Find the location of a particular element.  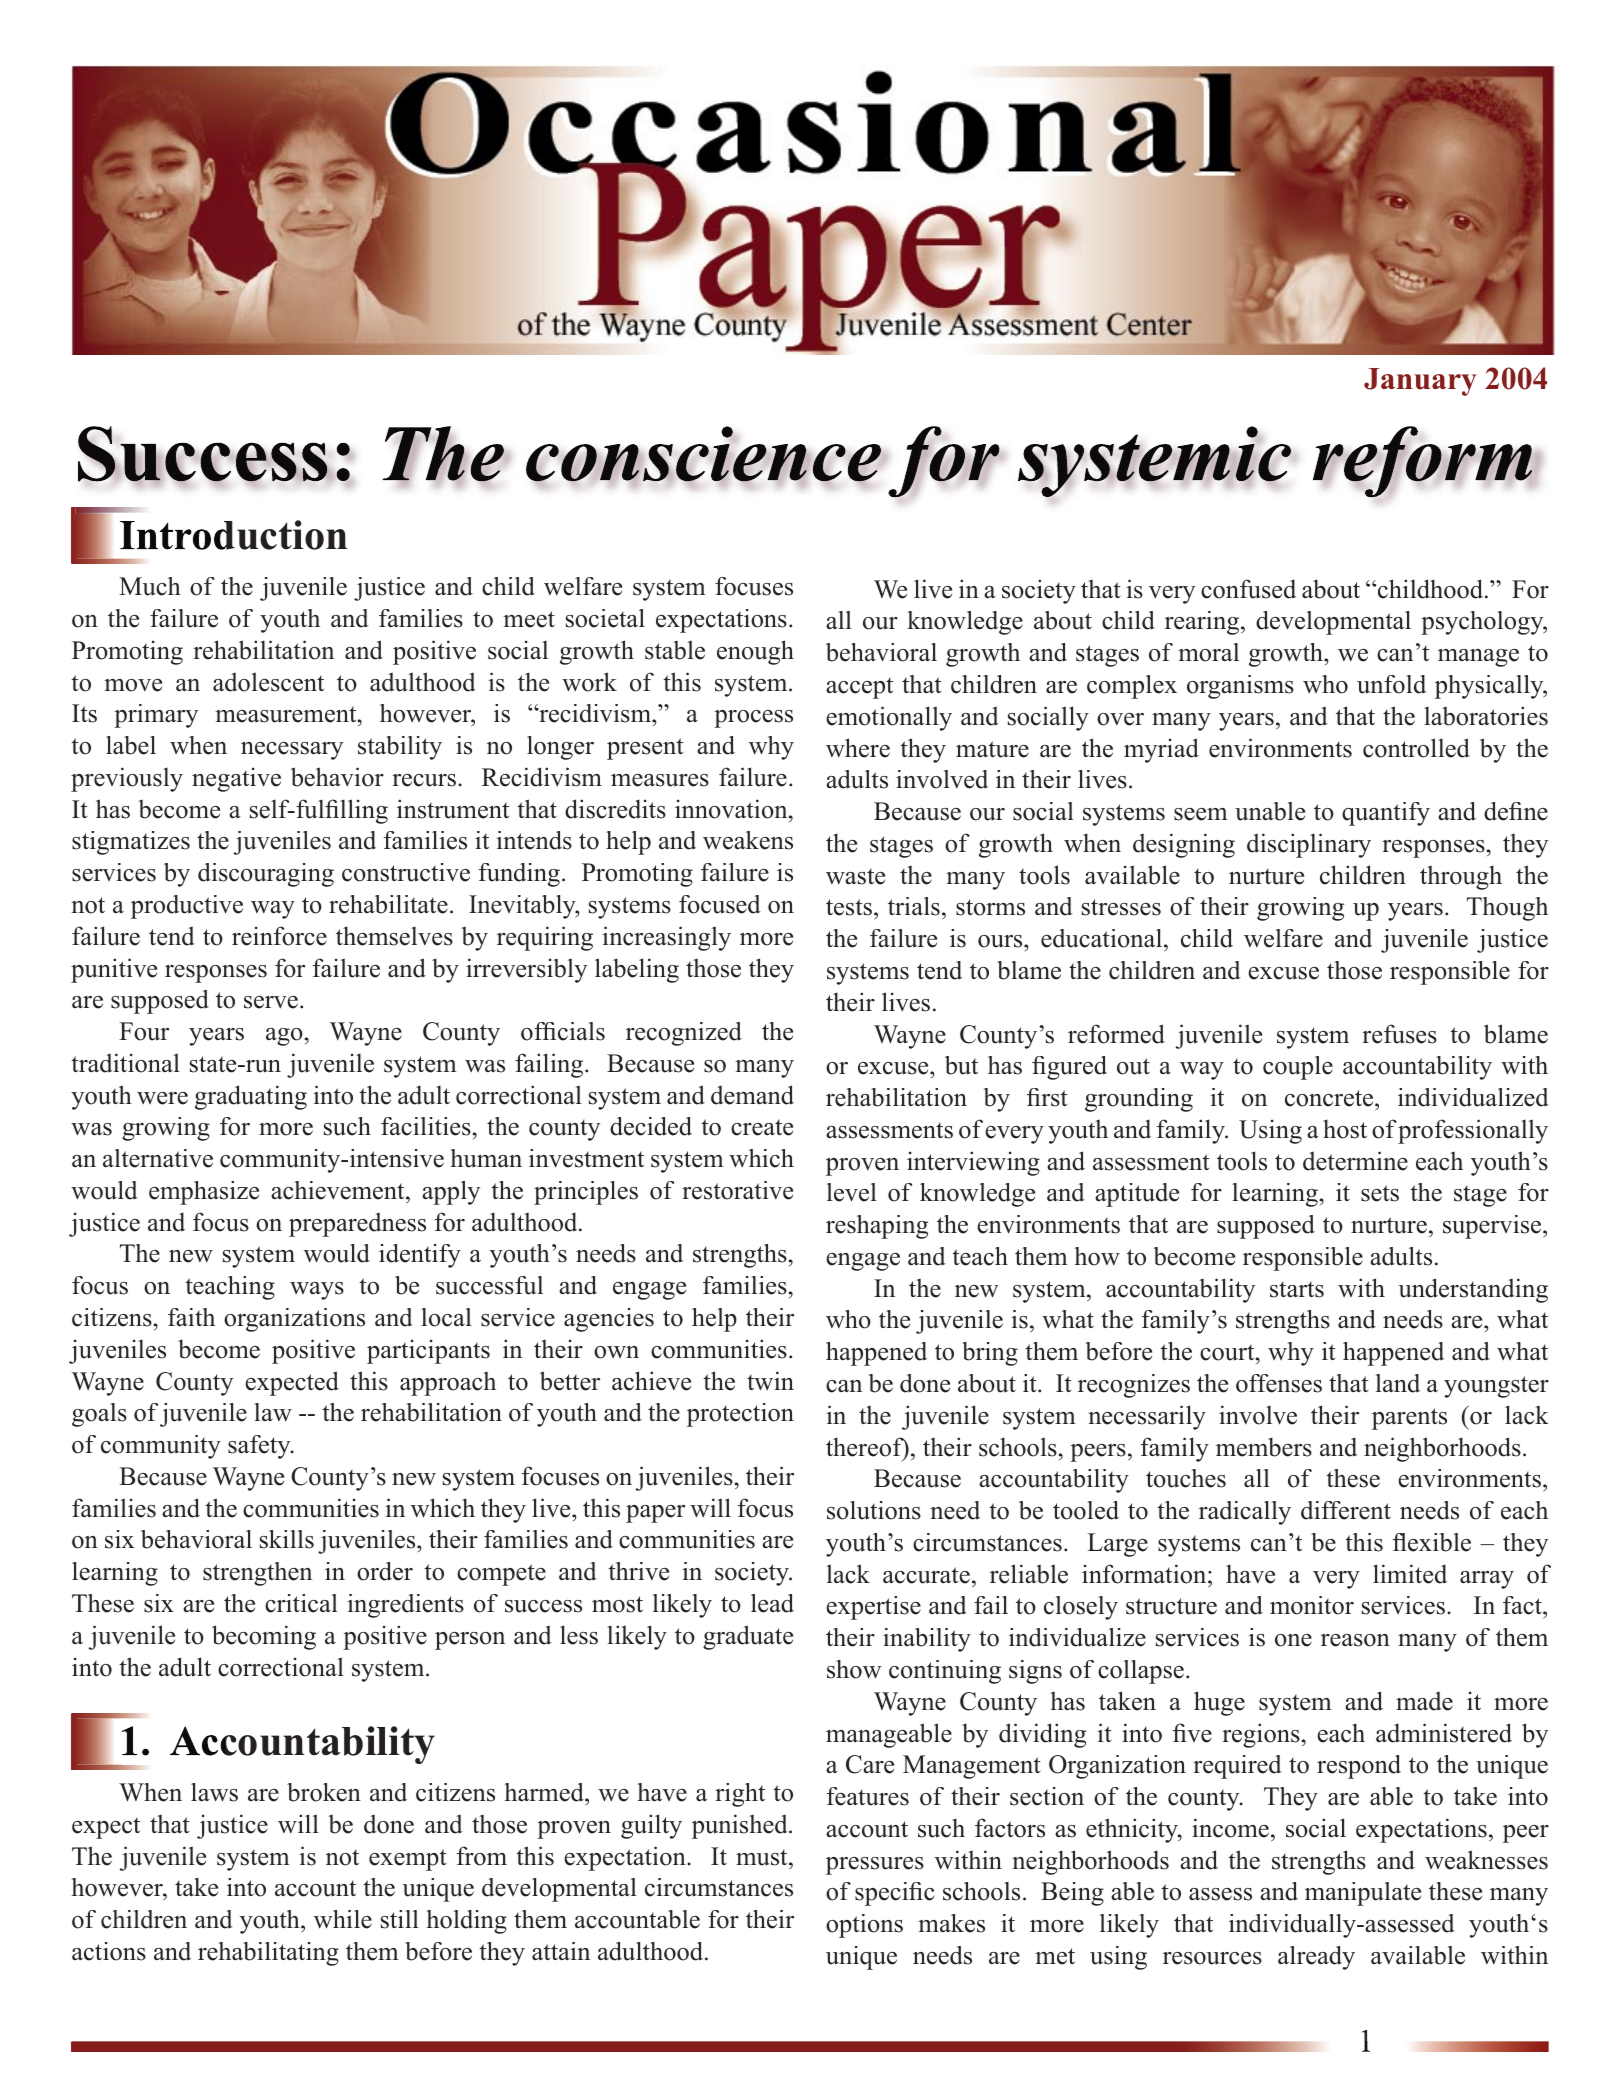

options is located at coordinates (864, 1926).
